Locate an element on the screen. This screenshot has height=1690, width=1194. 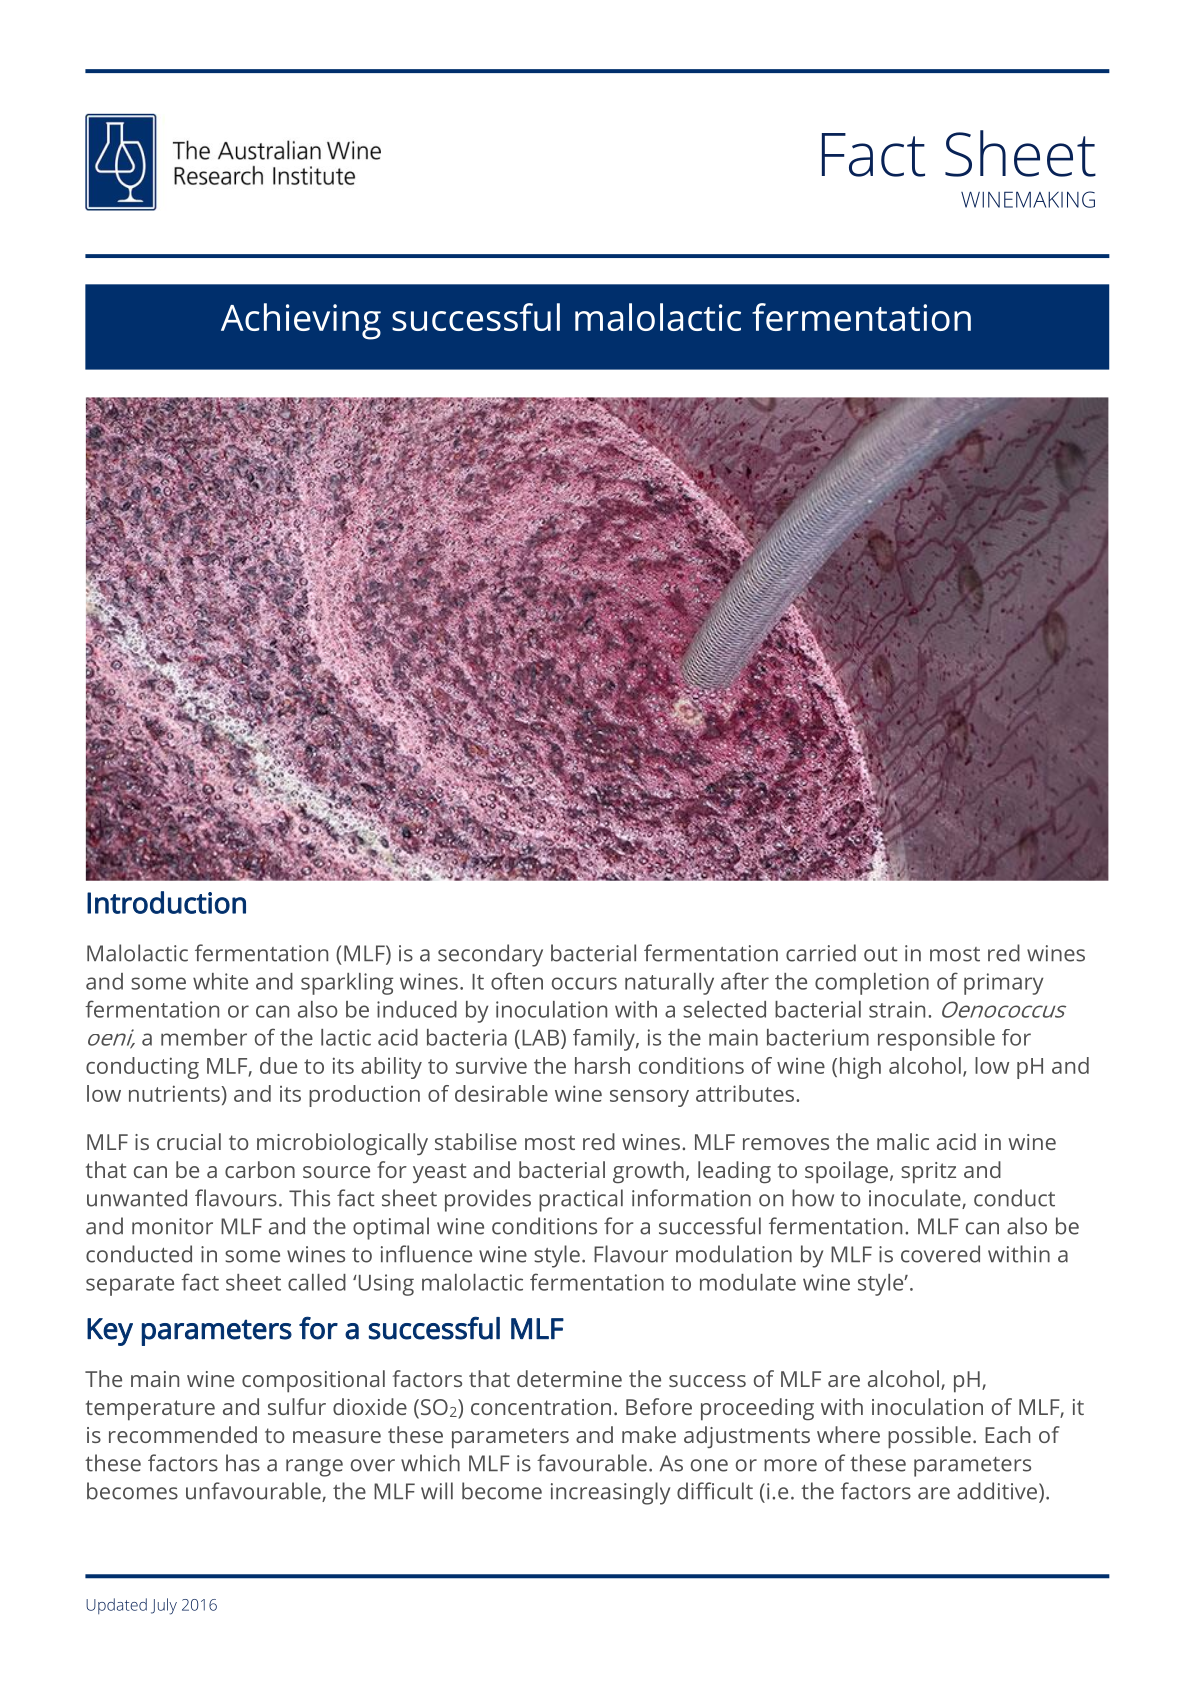
increasingly is located at coordinates (610, 1493).
